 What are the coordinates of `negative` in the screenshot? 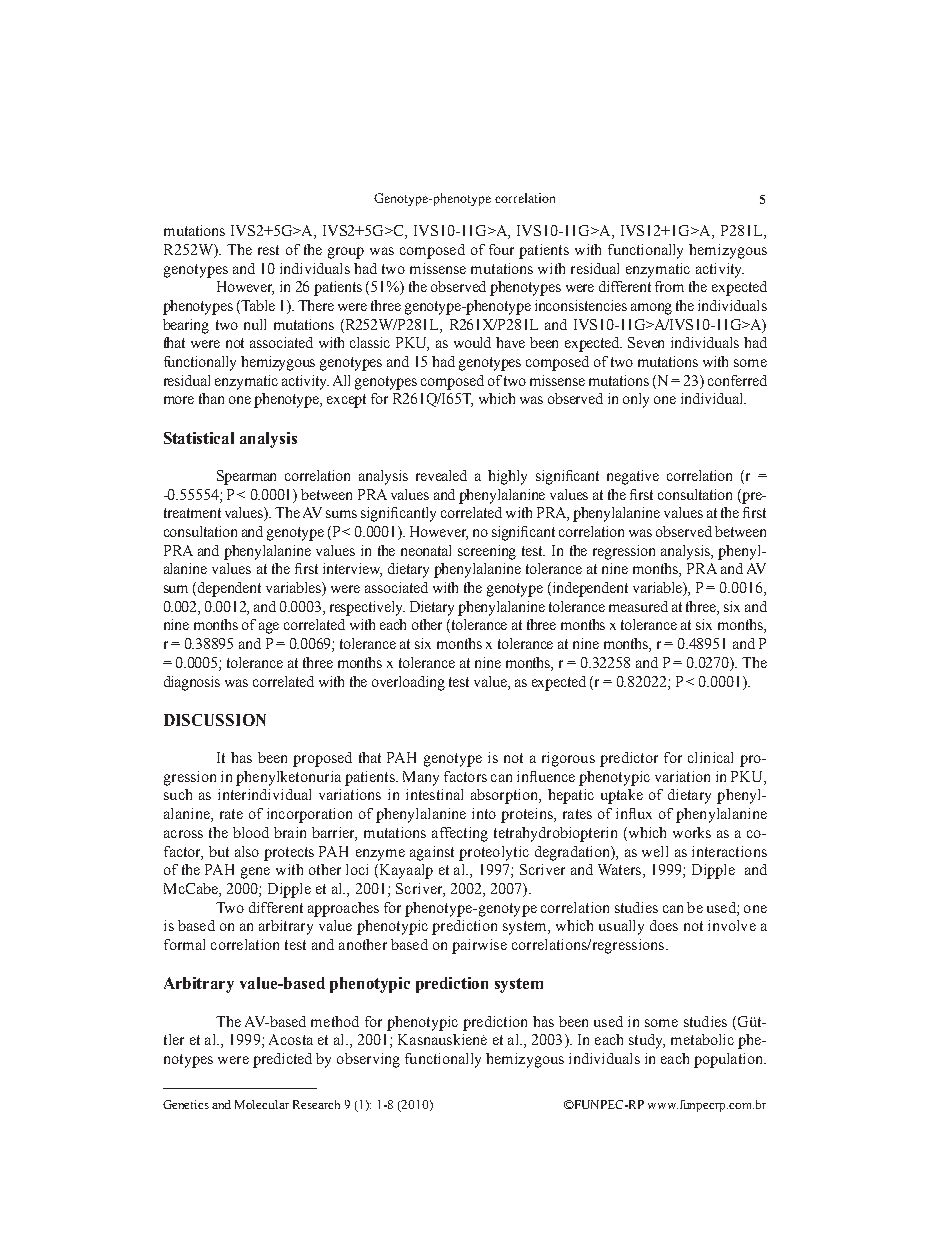 It's located at (633, 477).
